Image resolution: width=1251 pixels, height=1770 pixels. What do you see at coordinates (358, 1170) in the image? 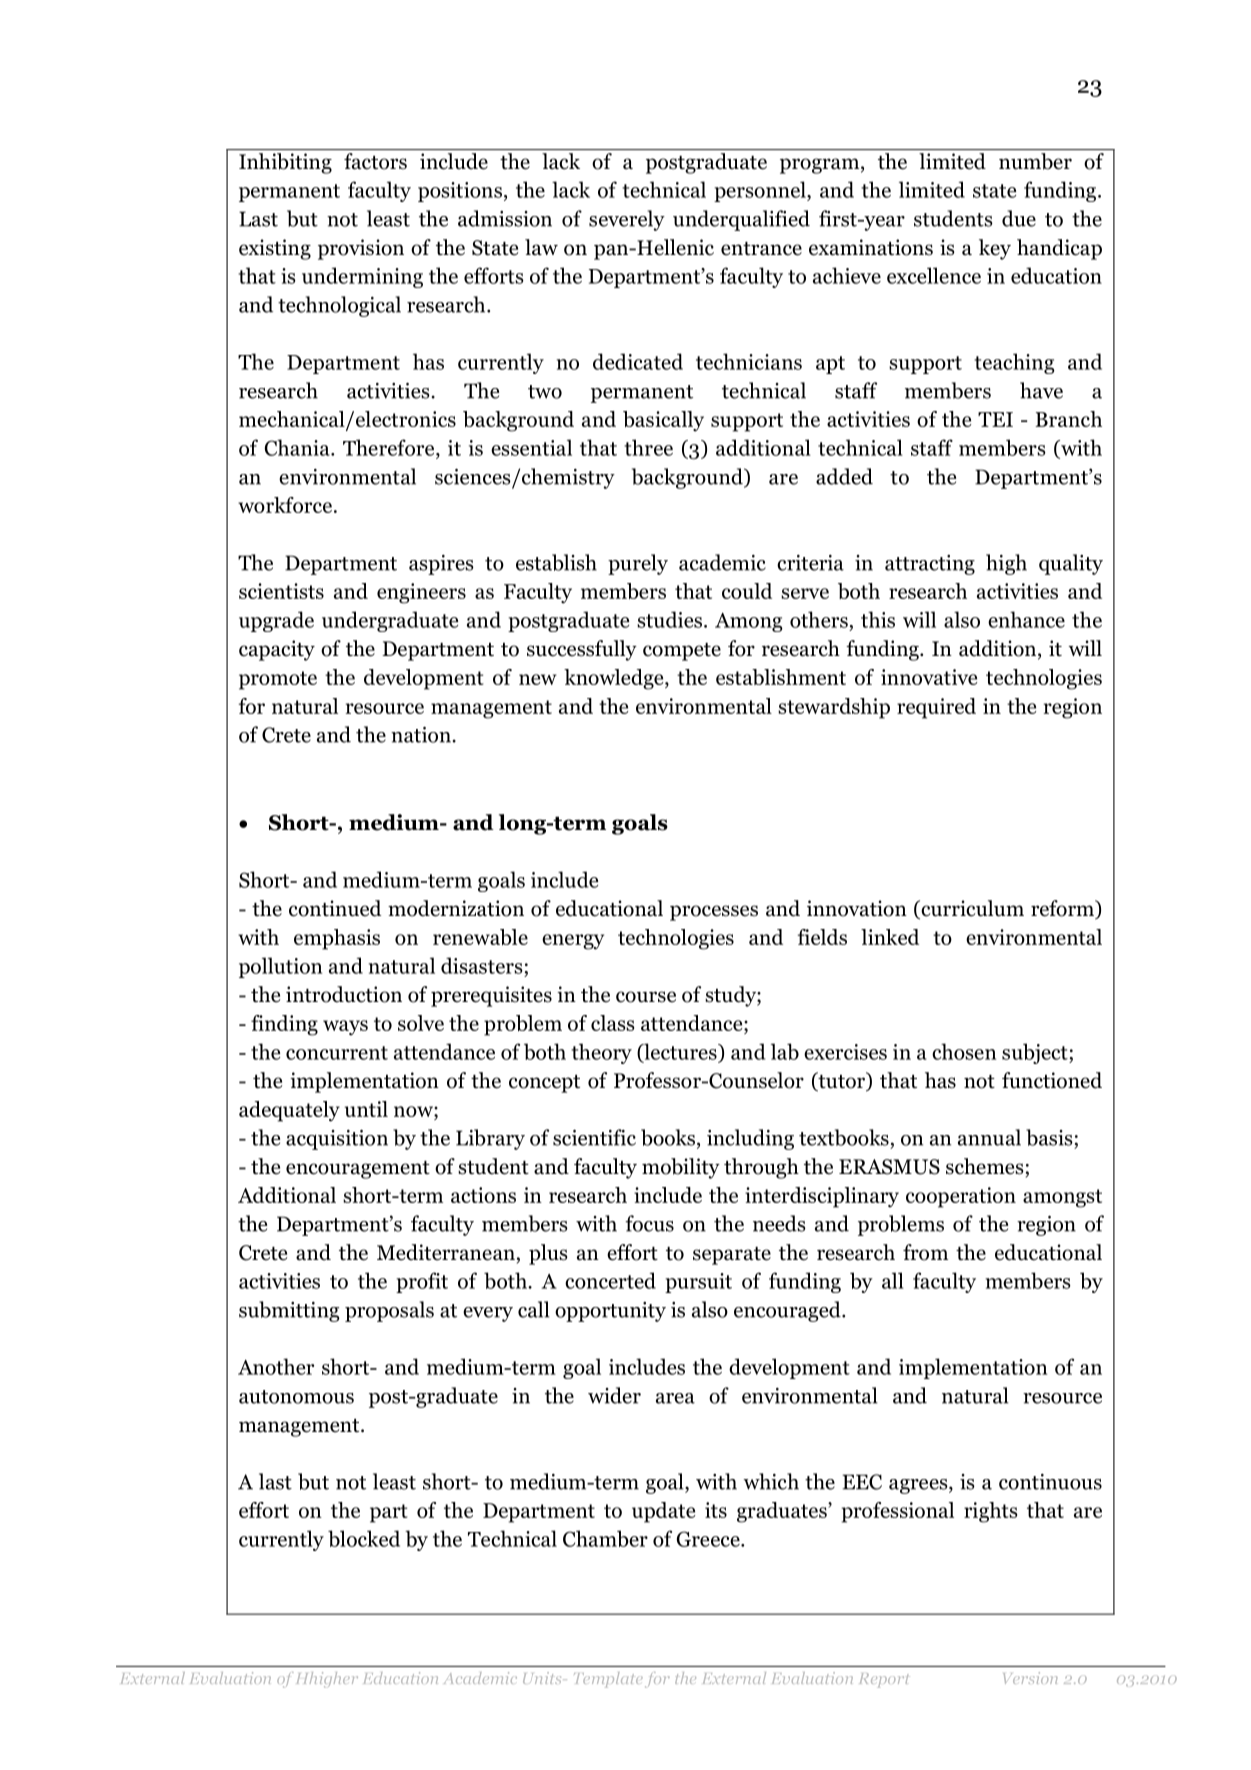
I see `encouragement` at bounding box center [358, 1170].
